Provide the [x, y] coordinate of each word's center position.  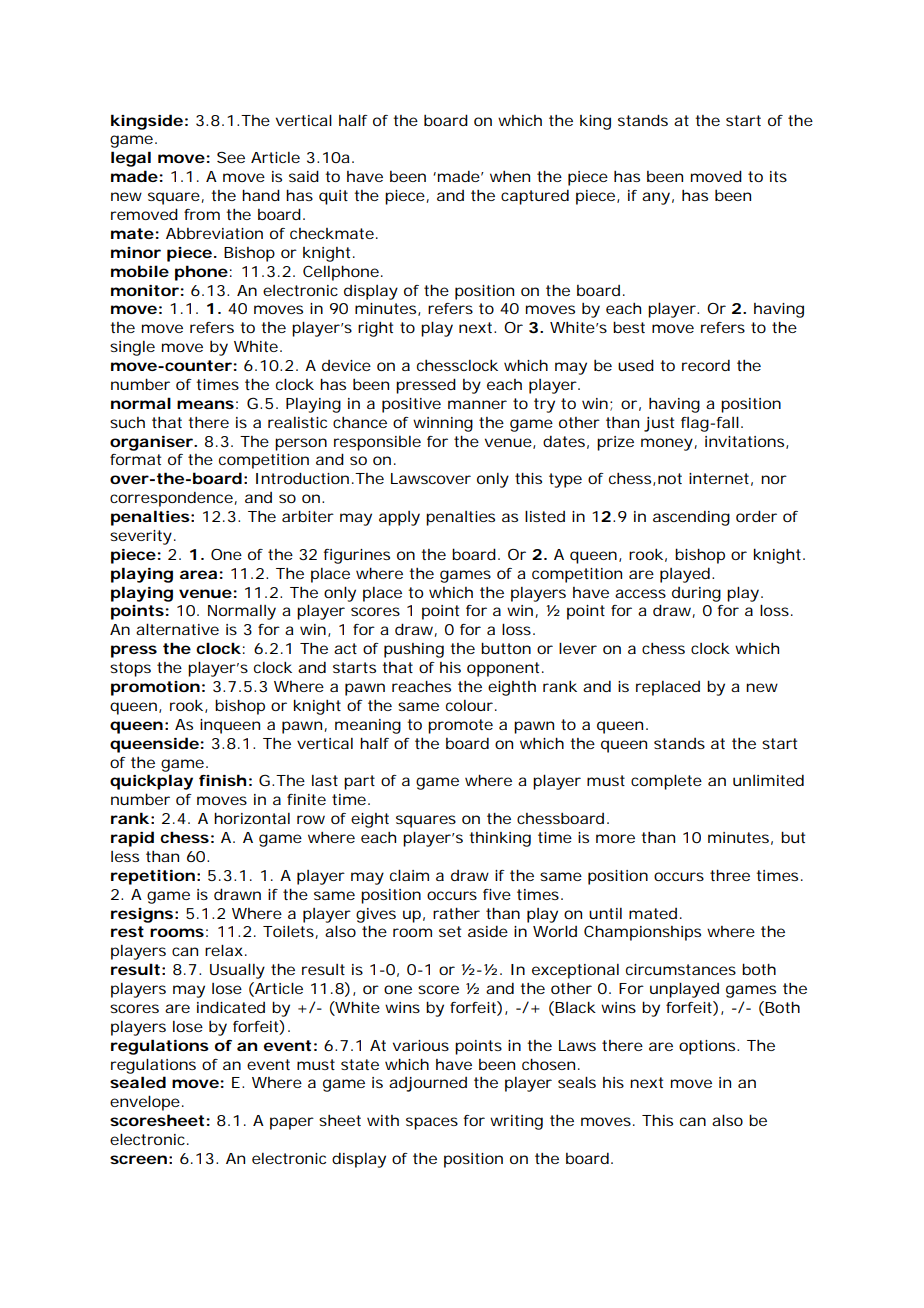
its [778, 176]
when [510, 176]
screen [138, 1159]
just [659, 424]
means [205, 404]
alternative [177, 629]
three [730, 875]
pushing [414, 650]
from [202, 214]
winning [443, 424]
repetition [153, 877]
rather [456, 913]
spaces [432, 1123]
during [696, 594]
